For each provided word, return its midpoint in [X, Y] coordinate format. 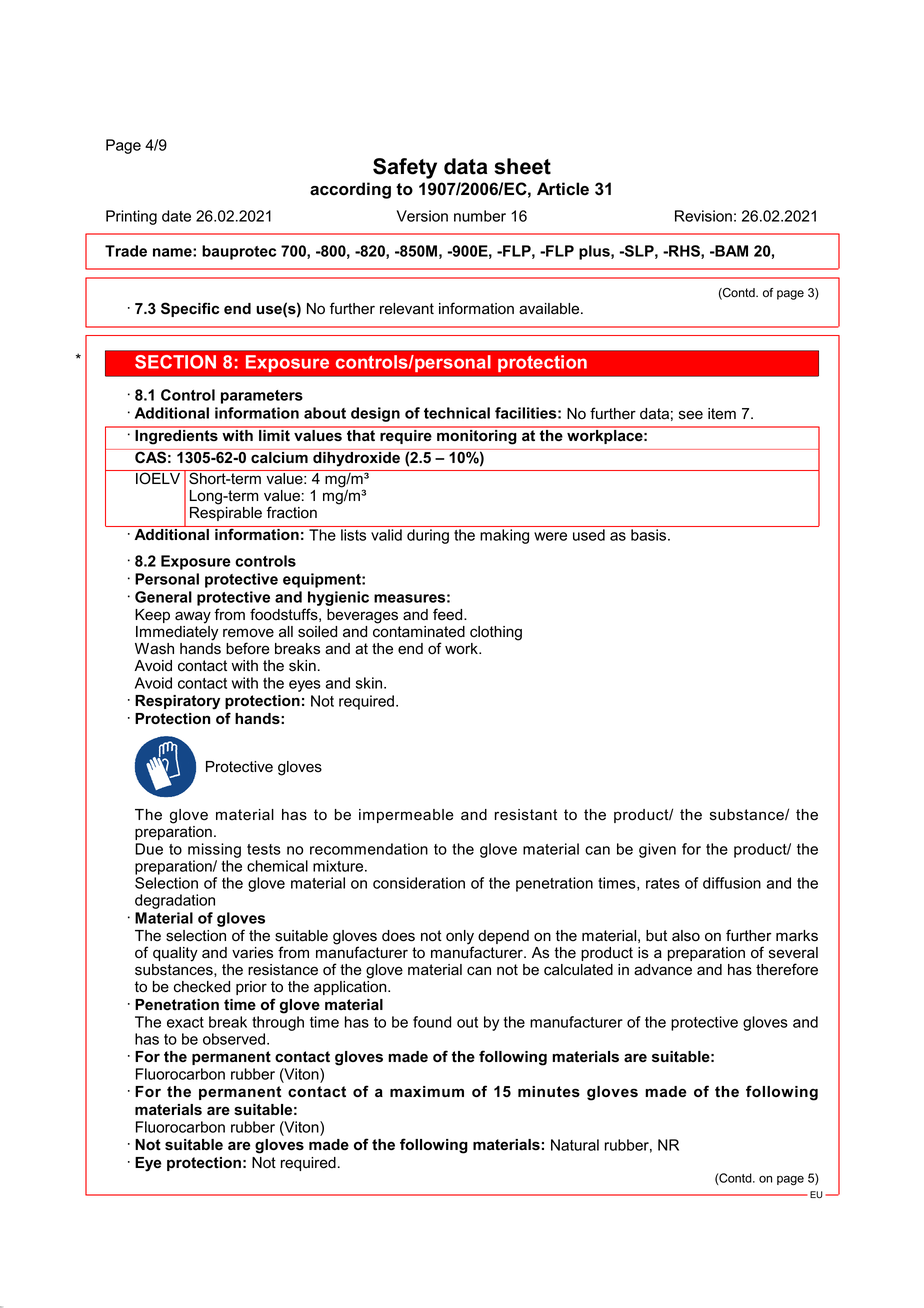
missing [214, 850]
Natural [575, 1145]
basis [650, 535]
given [657, 850]
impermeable [406, 816]
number [480, 216]
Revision [703, 216]
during [428, 536]
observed [234, 1039]
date [176, 216]
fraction [292, 512]
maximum [427, 1091]
